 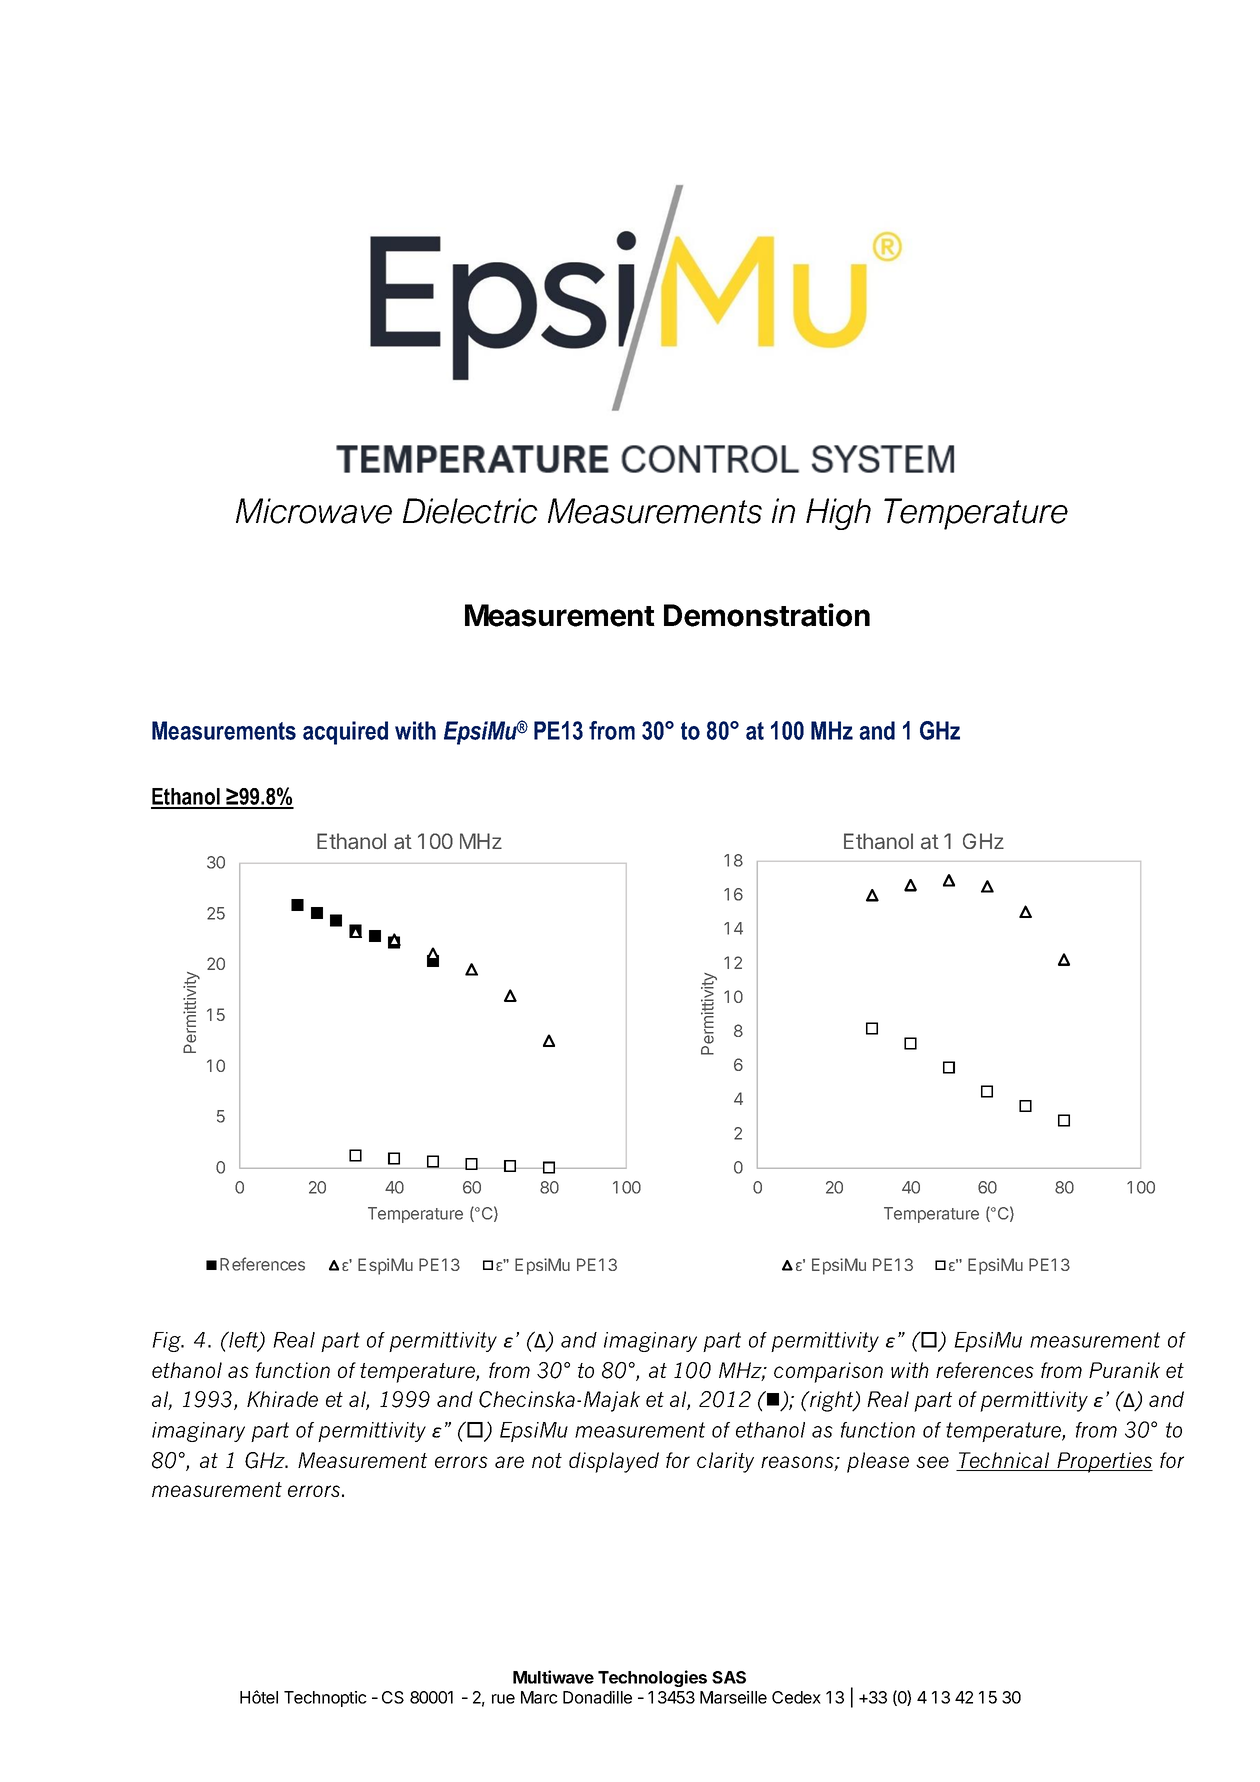 I want to click on Microwave, so click(x=314, y=511).
